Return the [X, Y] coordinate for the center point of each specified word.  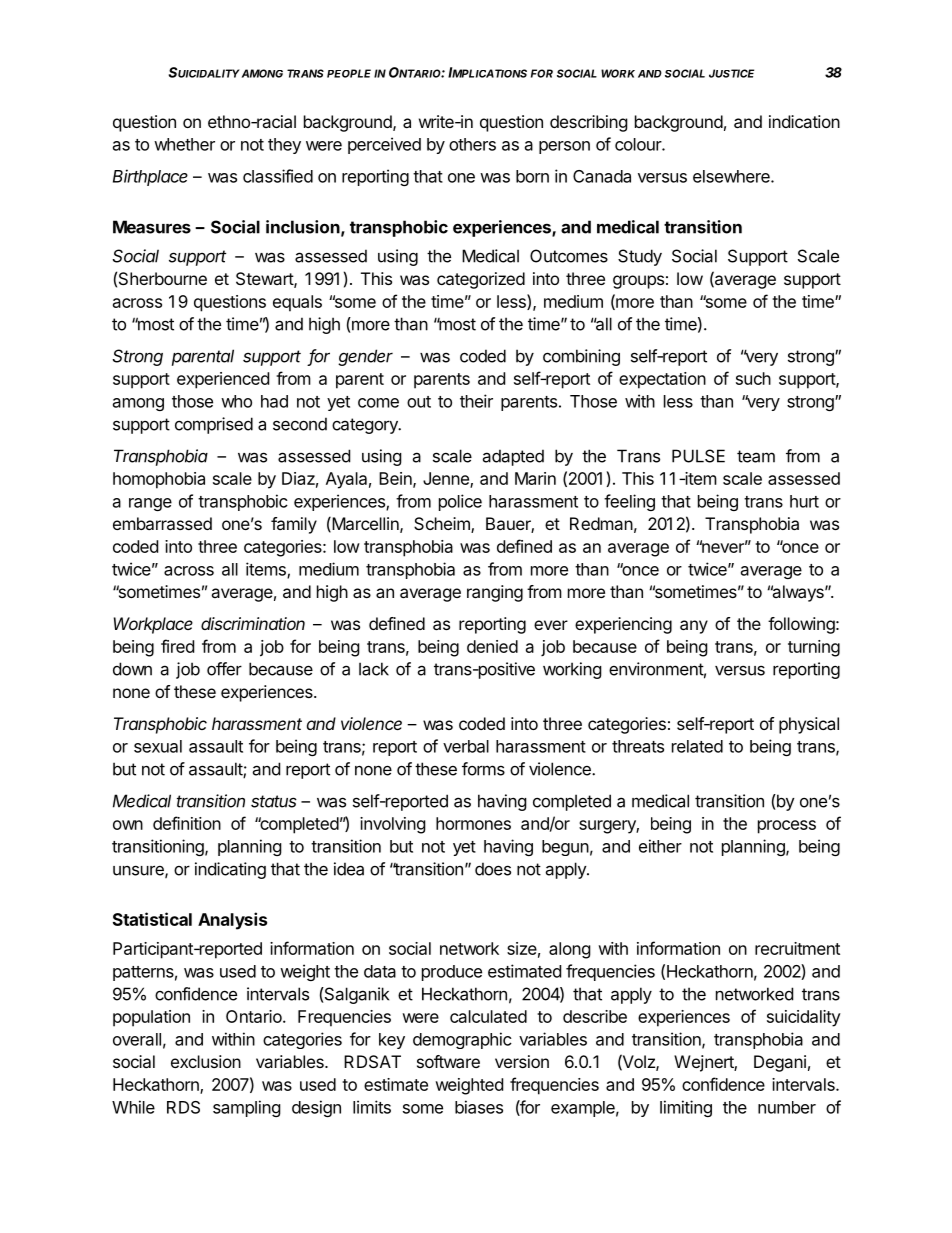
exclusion [206, 1061]
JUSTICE [731, 73]
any [694, 627]
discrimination [253, 623]
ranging [495, 593]
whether [184, 144]
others [472, 144]
